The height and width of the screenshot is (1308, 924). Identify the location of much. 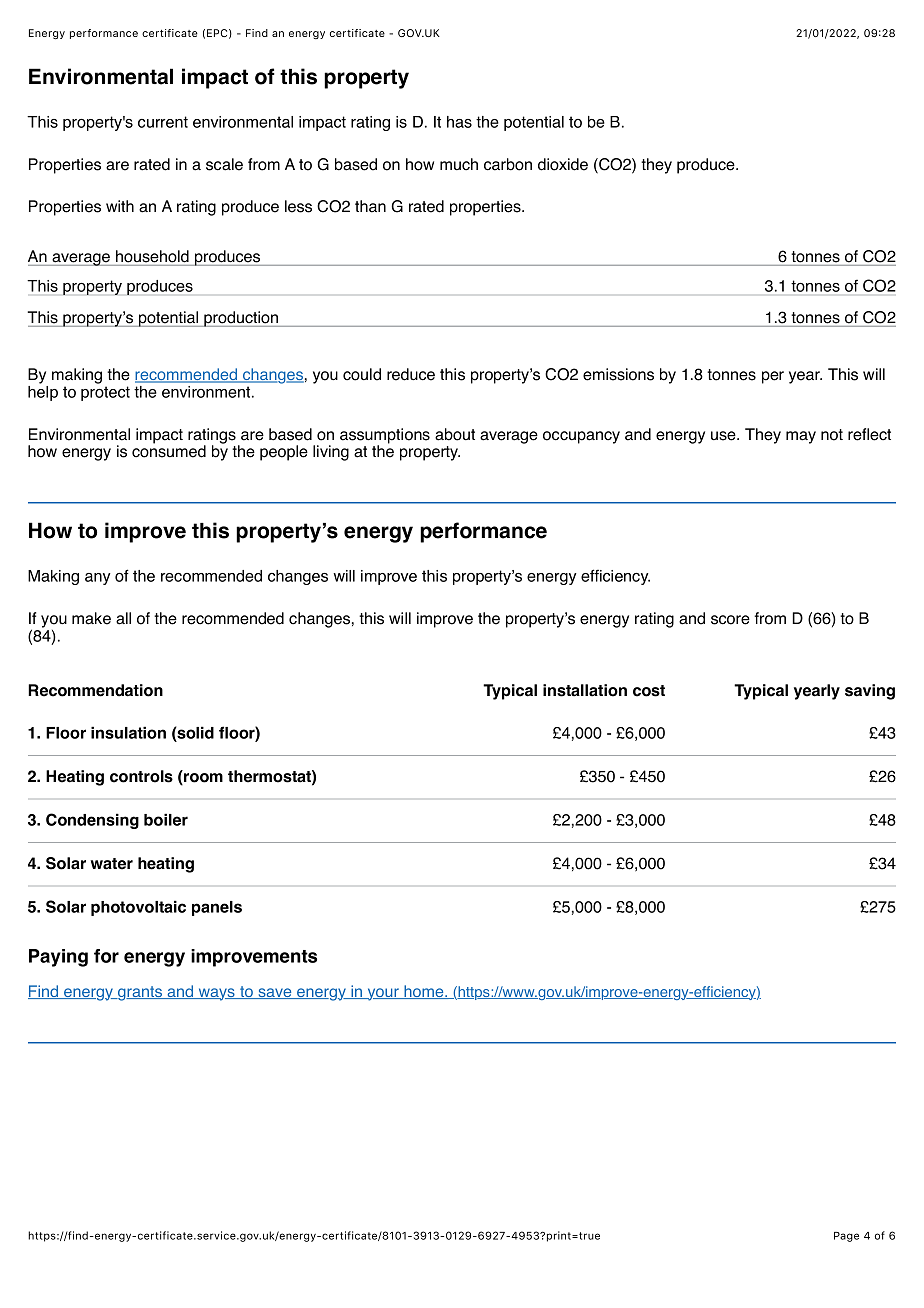
(459, 164).
